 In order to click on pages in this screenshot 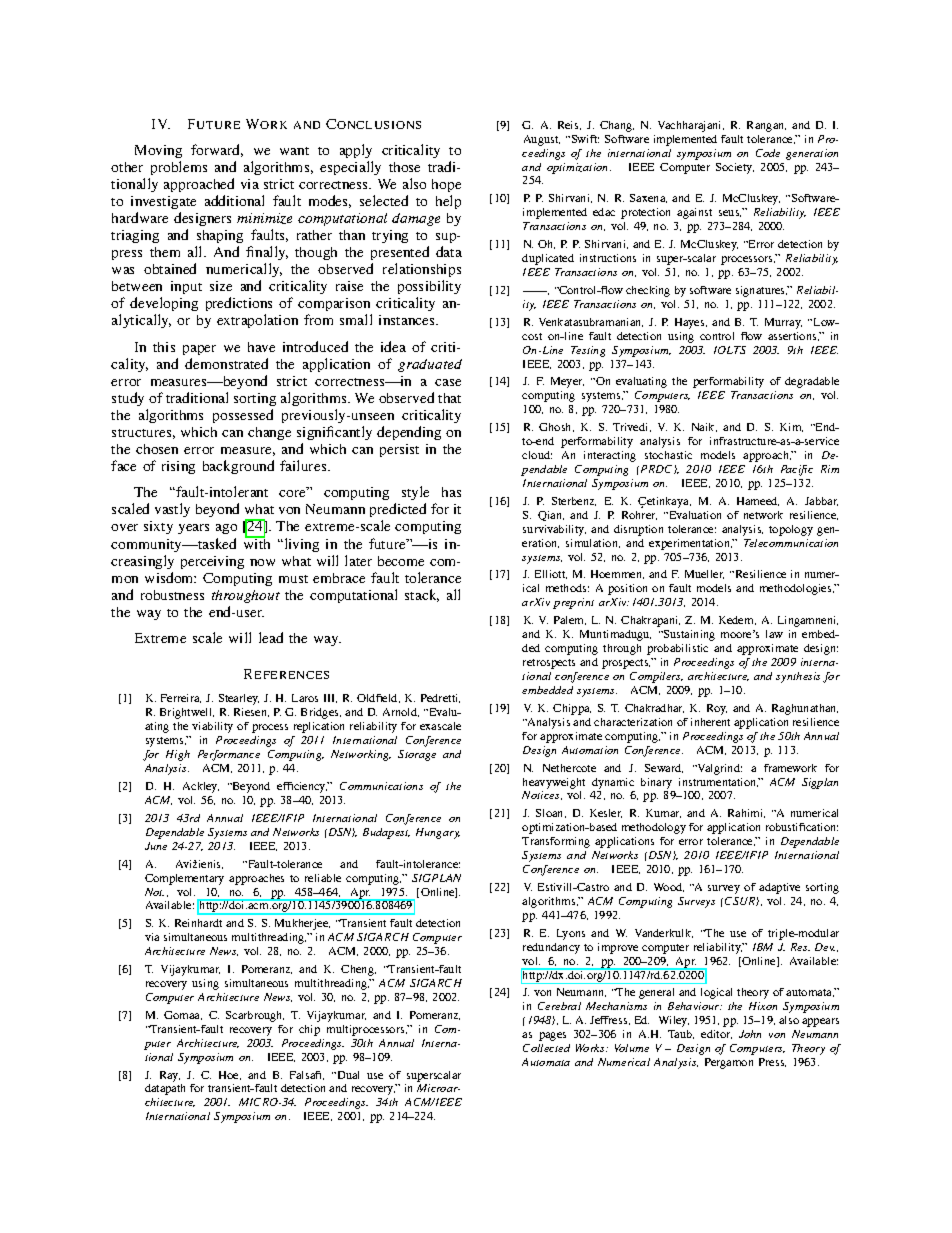, I will do `click(552, 1036)`.
